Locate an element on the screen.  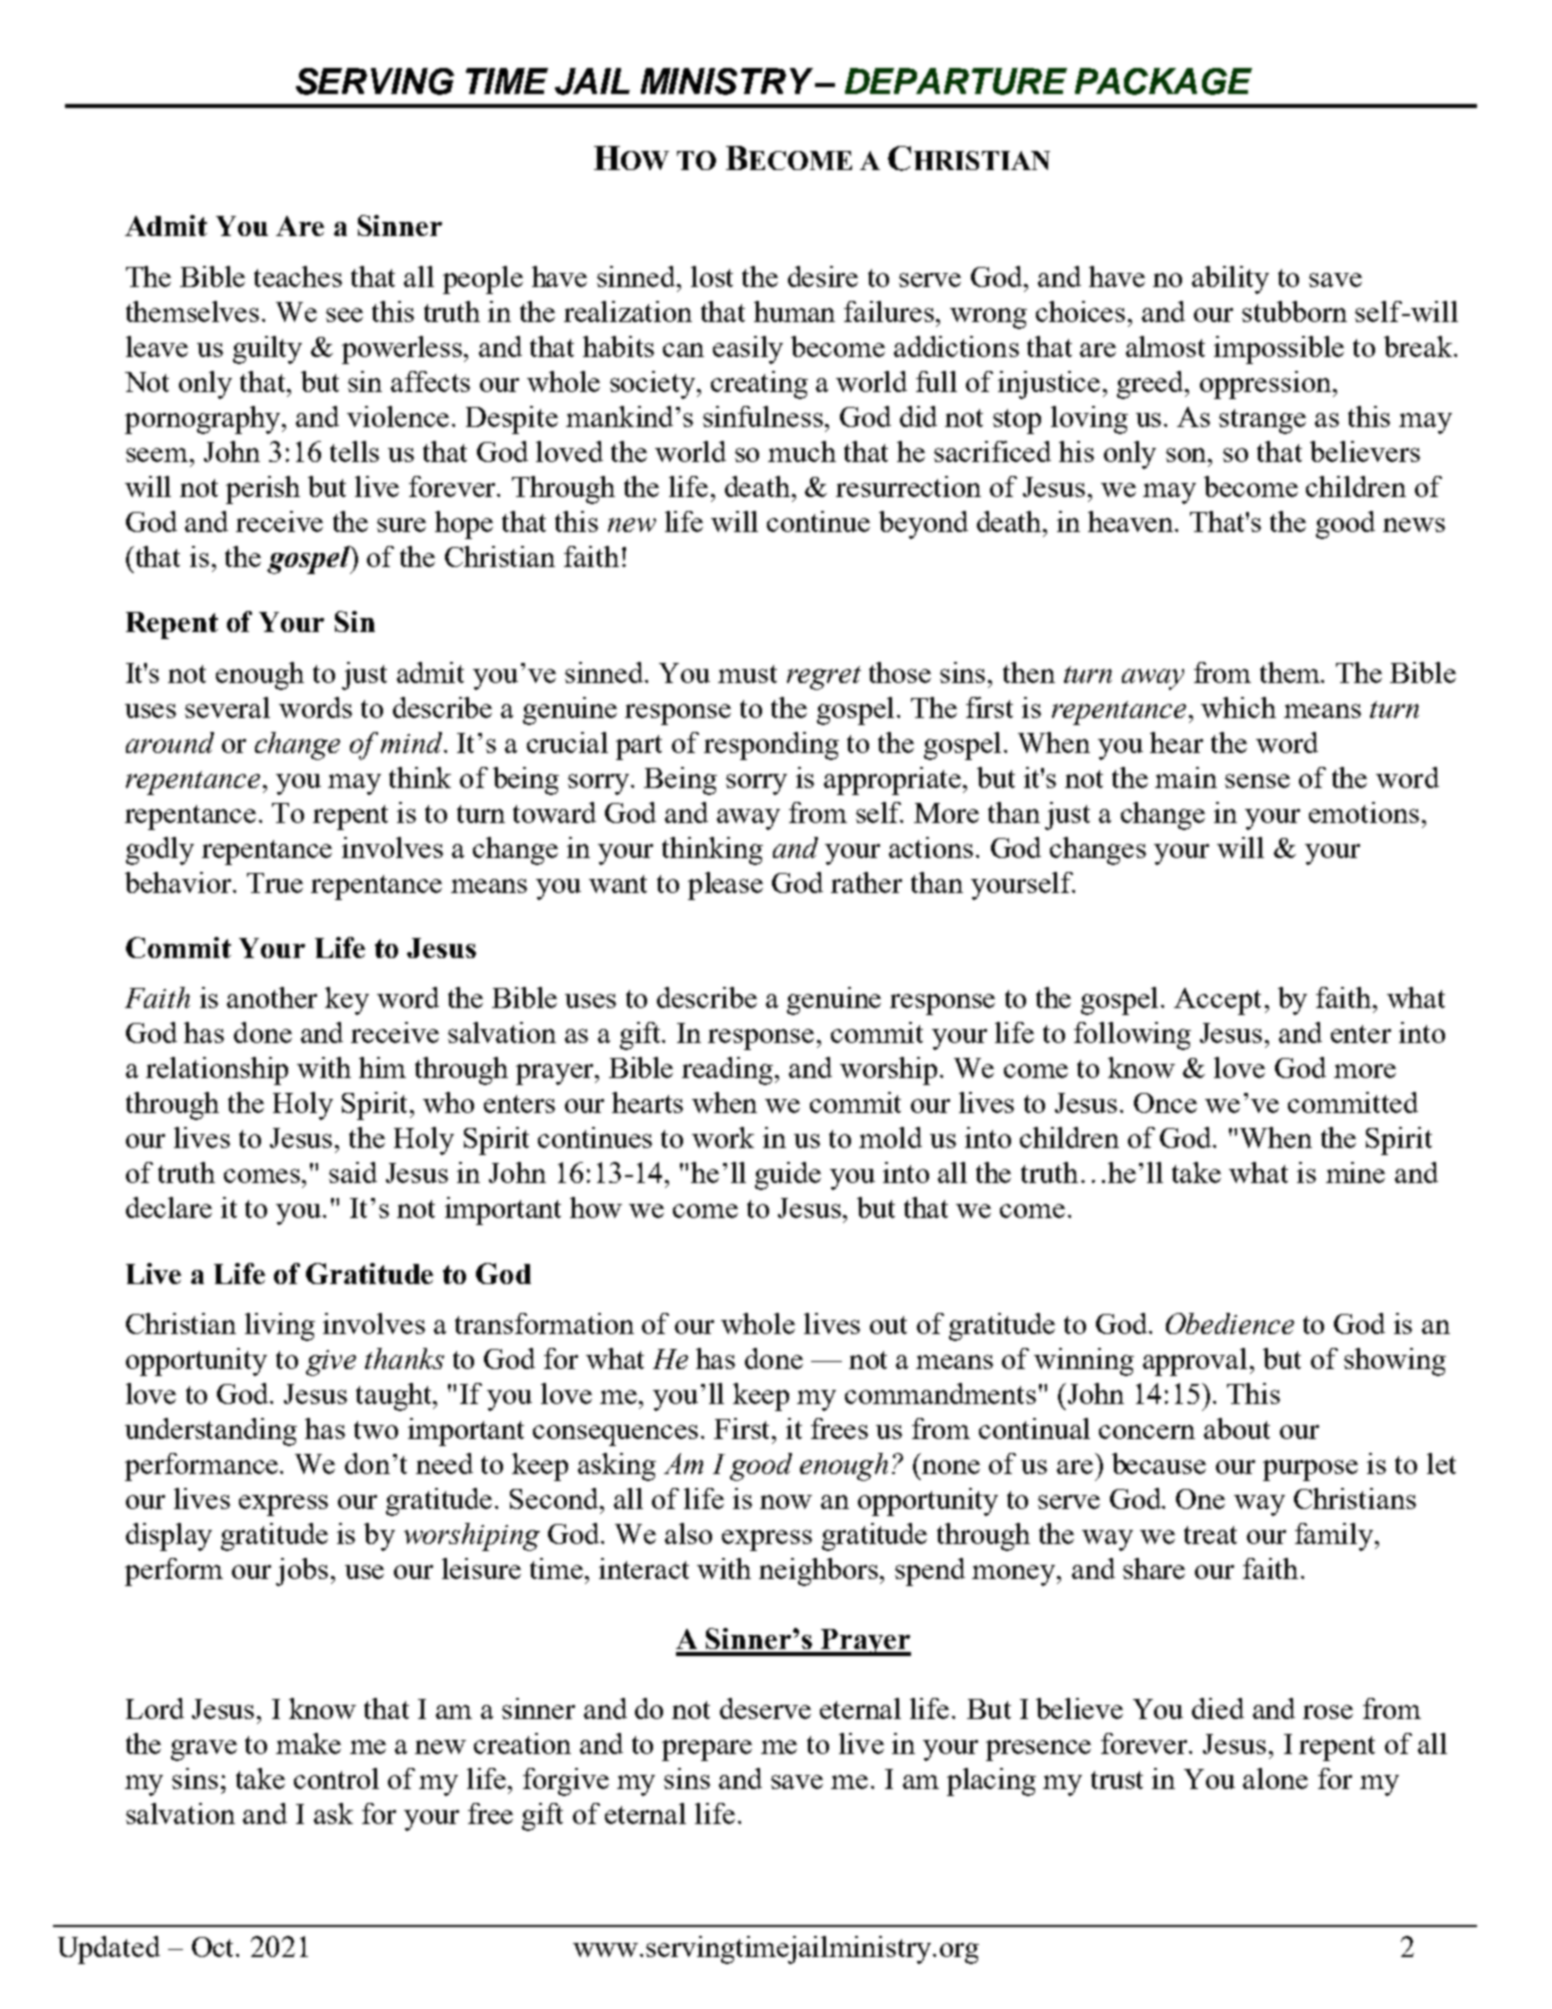
neighbors is located at coordinates (820, 1572).
